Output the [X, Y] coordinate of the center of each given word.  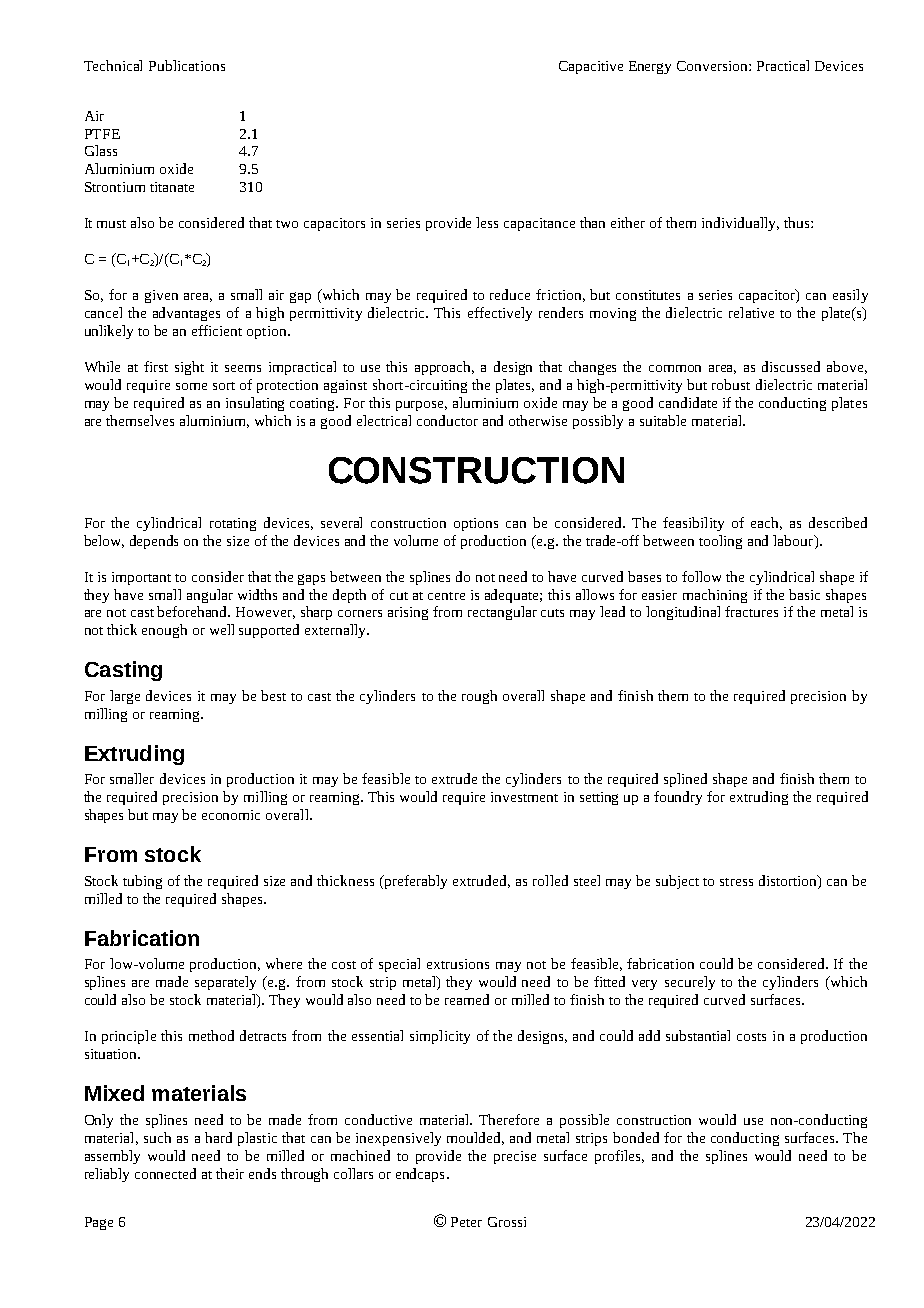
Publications [187, 65]
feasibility [693, 524]
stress [736, 882]
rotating [233, 524]
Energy [650, 67]
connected [165, 1173]
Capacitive [591, 67]
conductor [447, 420]
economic [231, 815]
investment [524, 797]
